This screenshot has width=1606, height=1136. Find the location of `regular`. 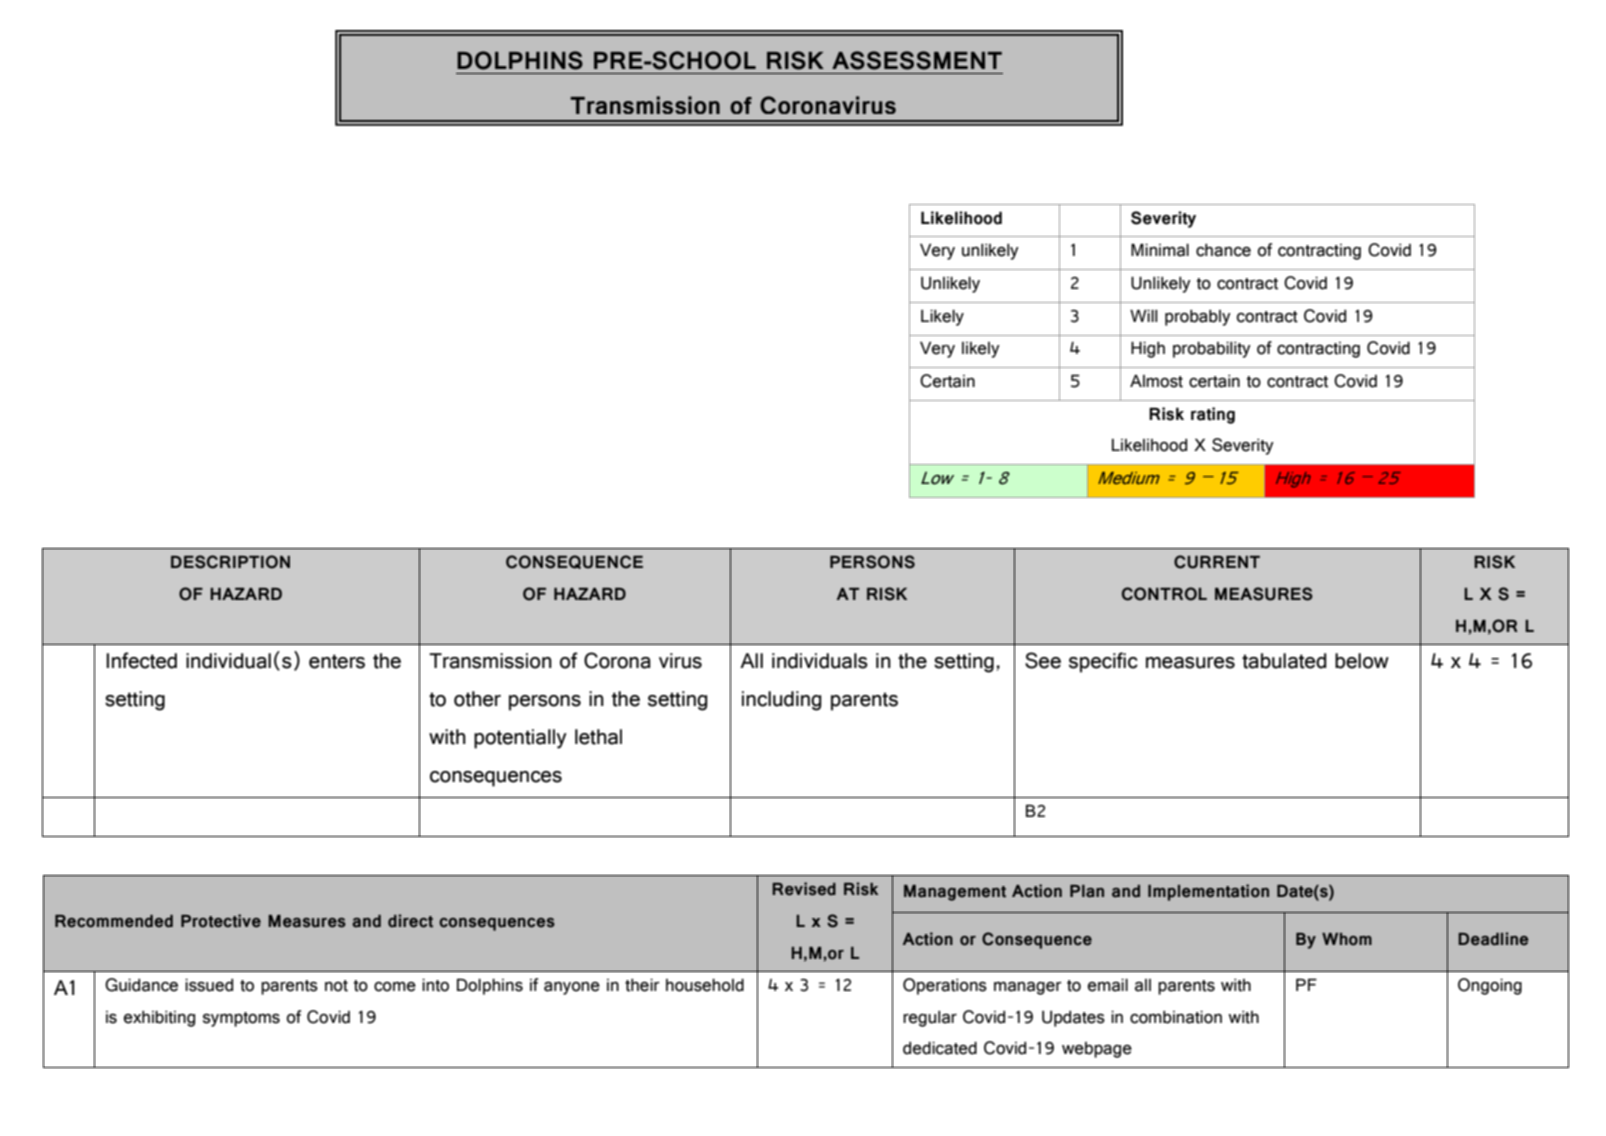

regular is located at coordinates (930, 1019).
